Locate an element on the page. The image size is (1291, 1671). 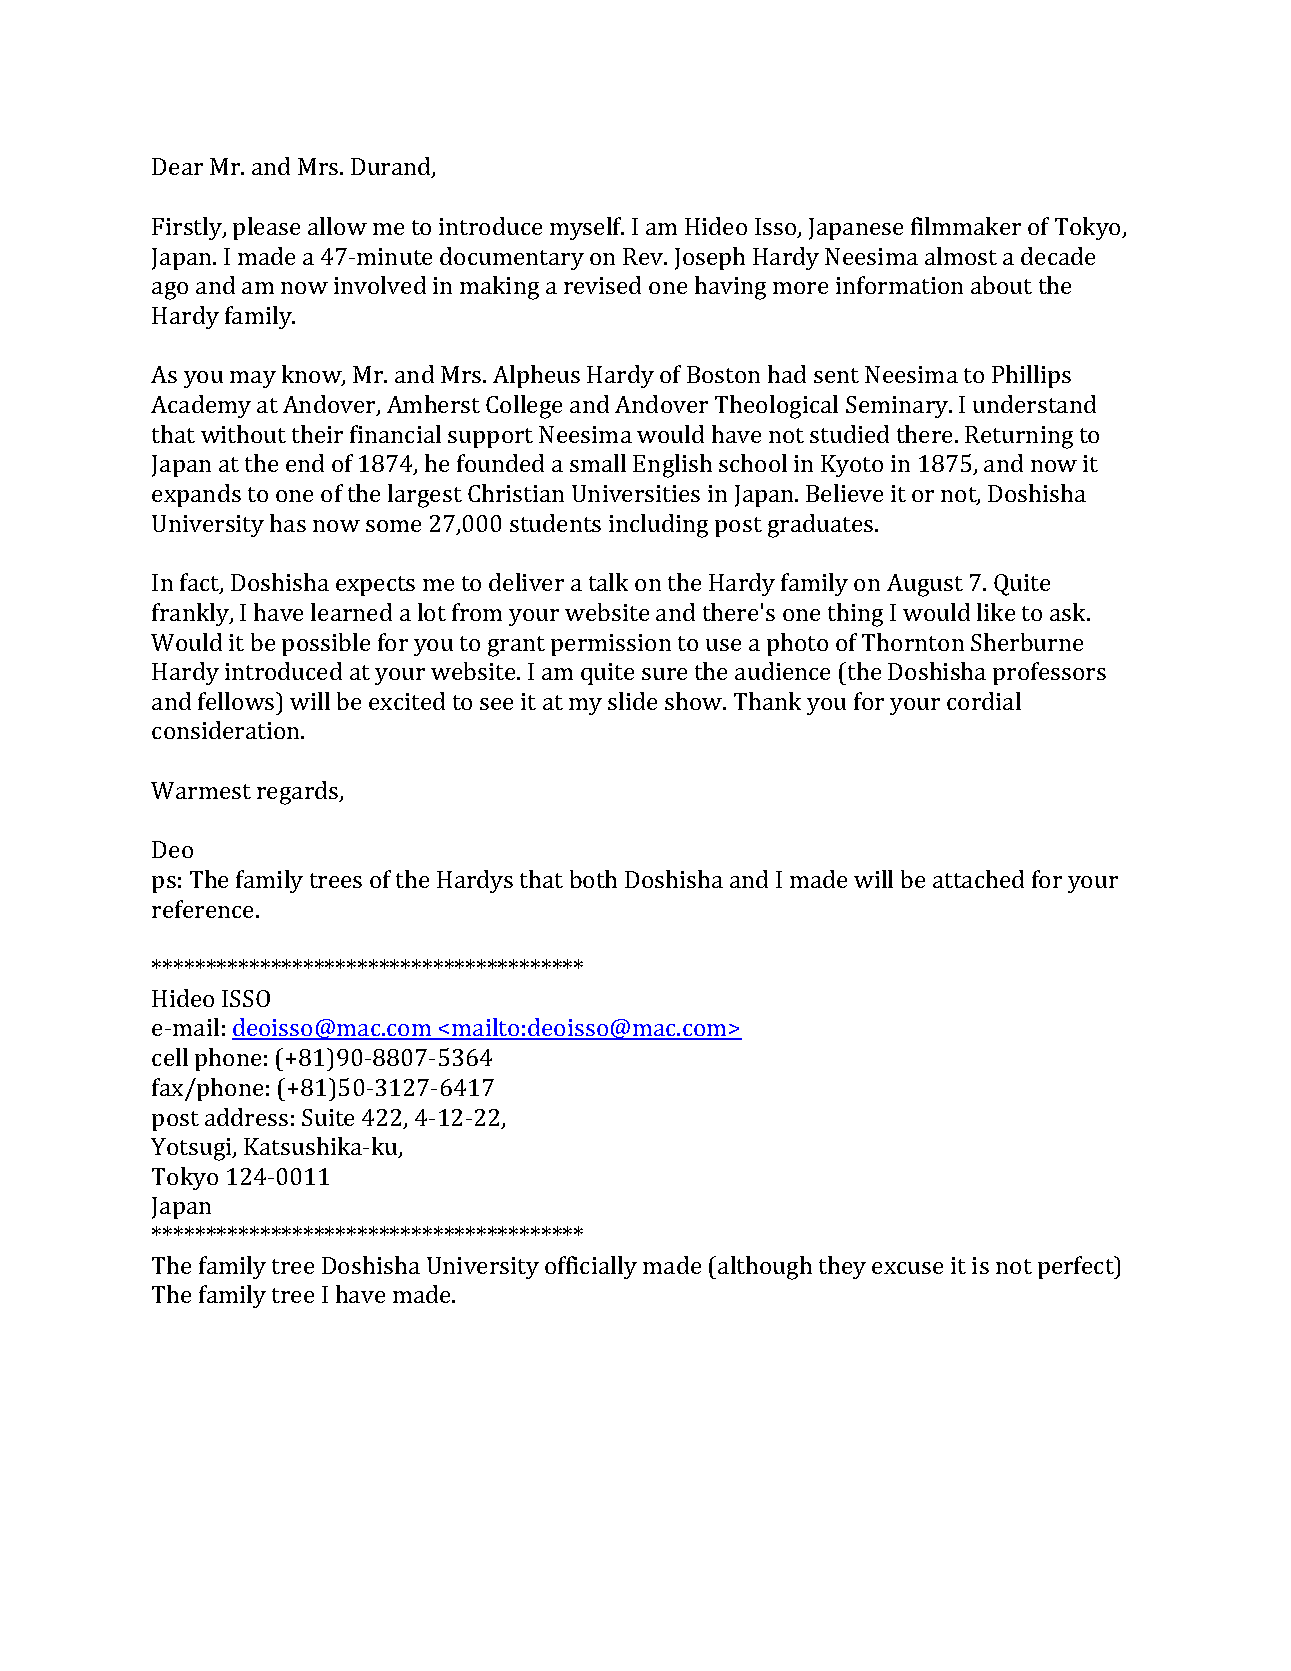
myself is located at coordinates (587, 228).
